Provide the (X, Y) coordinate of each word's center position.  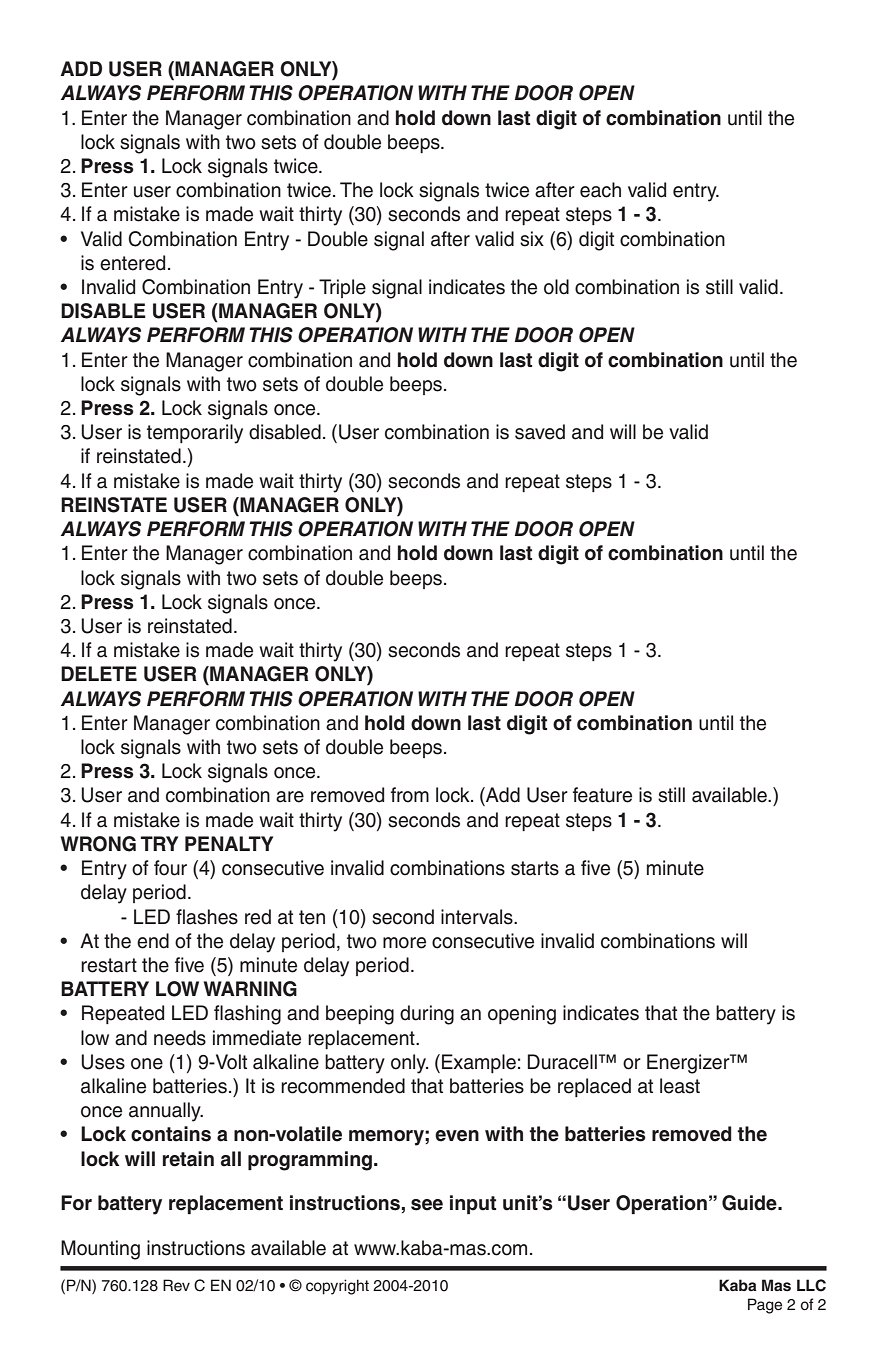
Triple (342, 288)
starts (535, 868)
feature (602, 795)
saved (540, 432)
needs (180, 1038)
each (600, 190)
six (532, 239)
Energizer (689, 1064)
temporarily (195, 434)
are (290, 797)
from (410, 795)
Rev (176, 1285)
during (427, 1015)
